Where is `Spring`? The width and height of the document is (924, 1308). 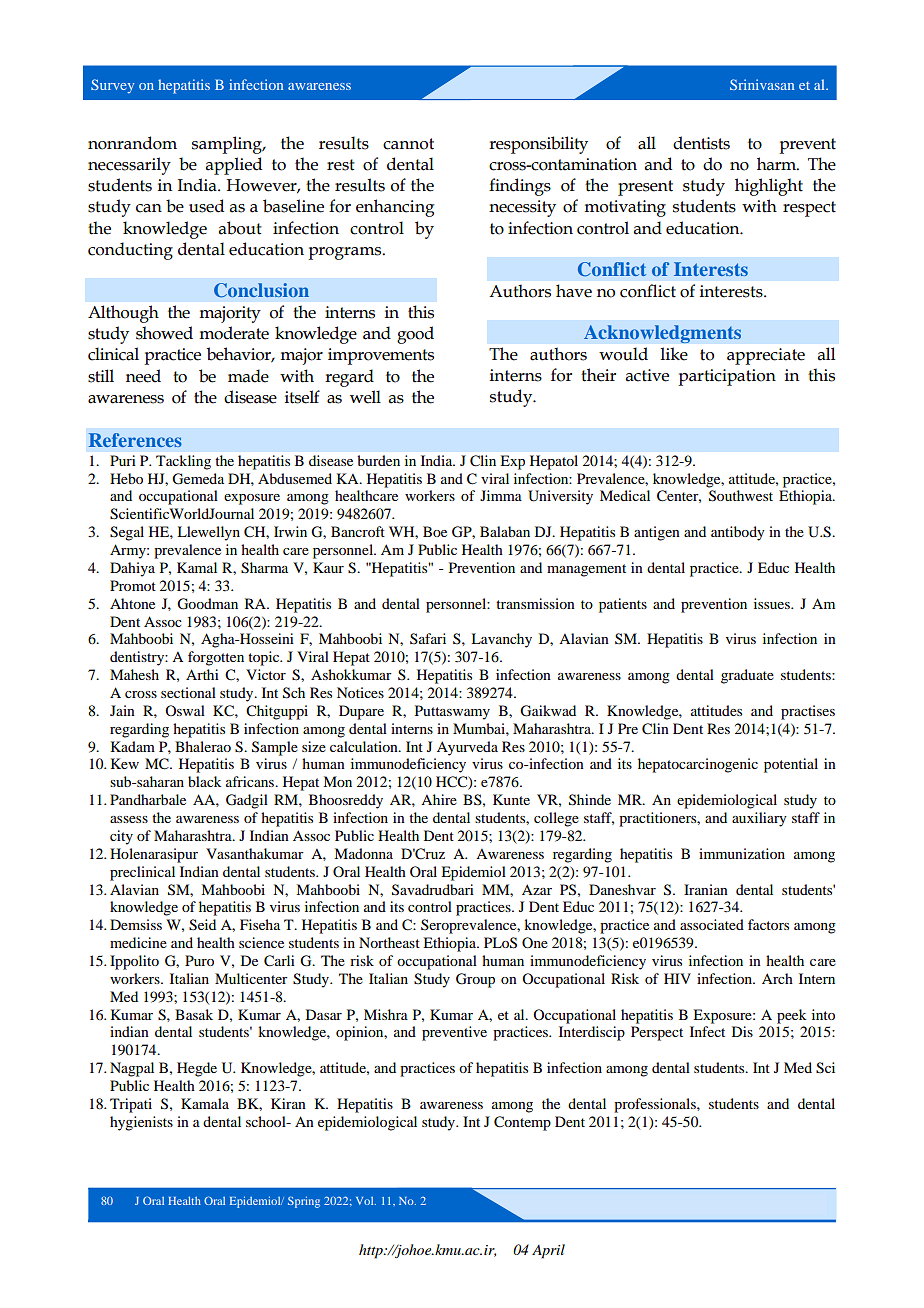
Spring is located at coordinates (304, 1202).
